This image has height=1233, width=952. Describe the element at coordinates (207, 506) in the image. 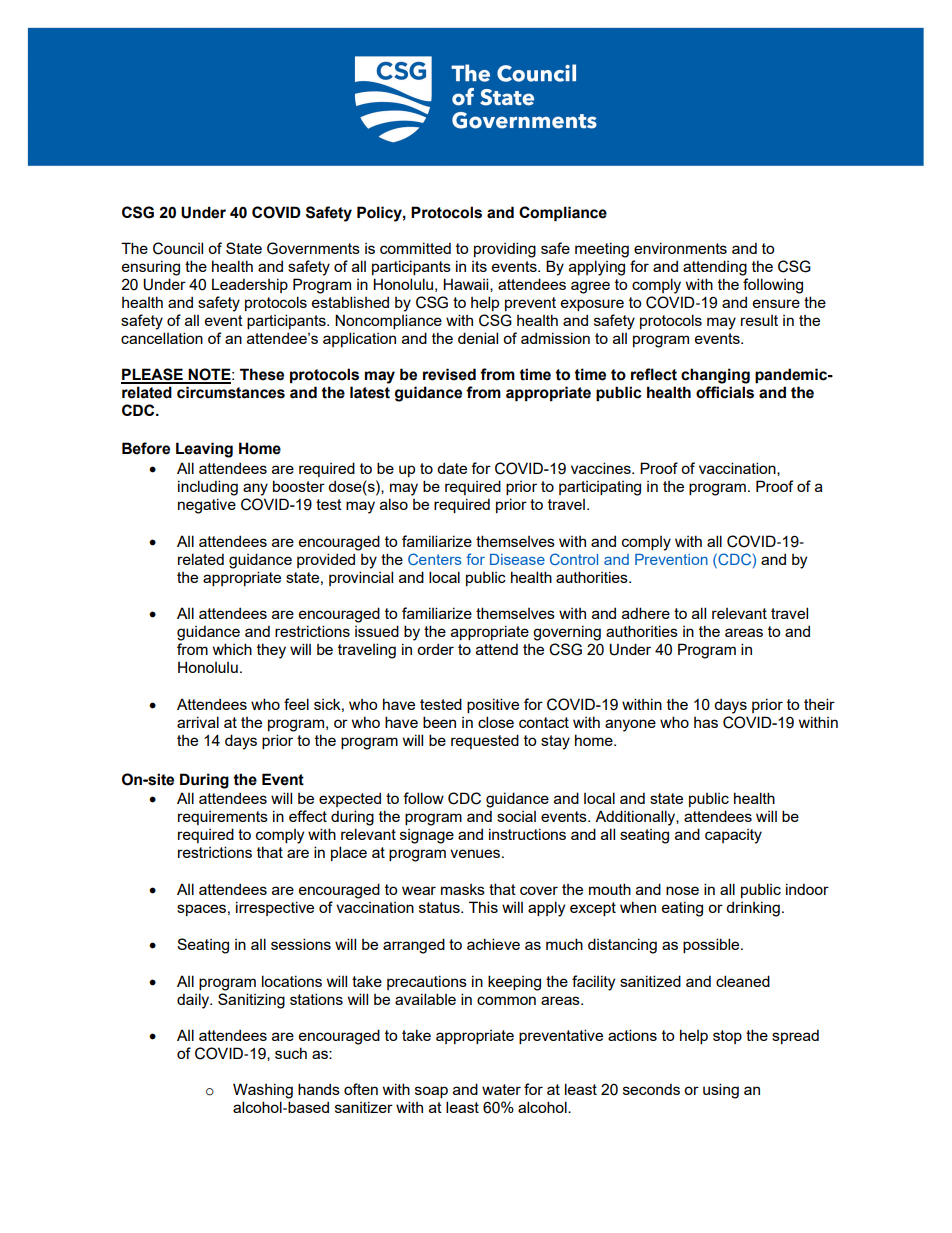

I see `negative` at that location.
